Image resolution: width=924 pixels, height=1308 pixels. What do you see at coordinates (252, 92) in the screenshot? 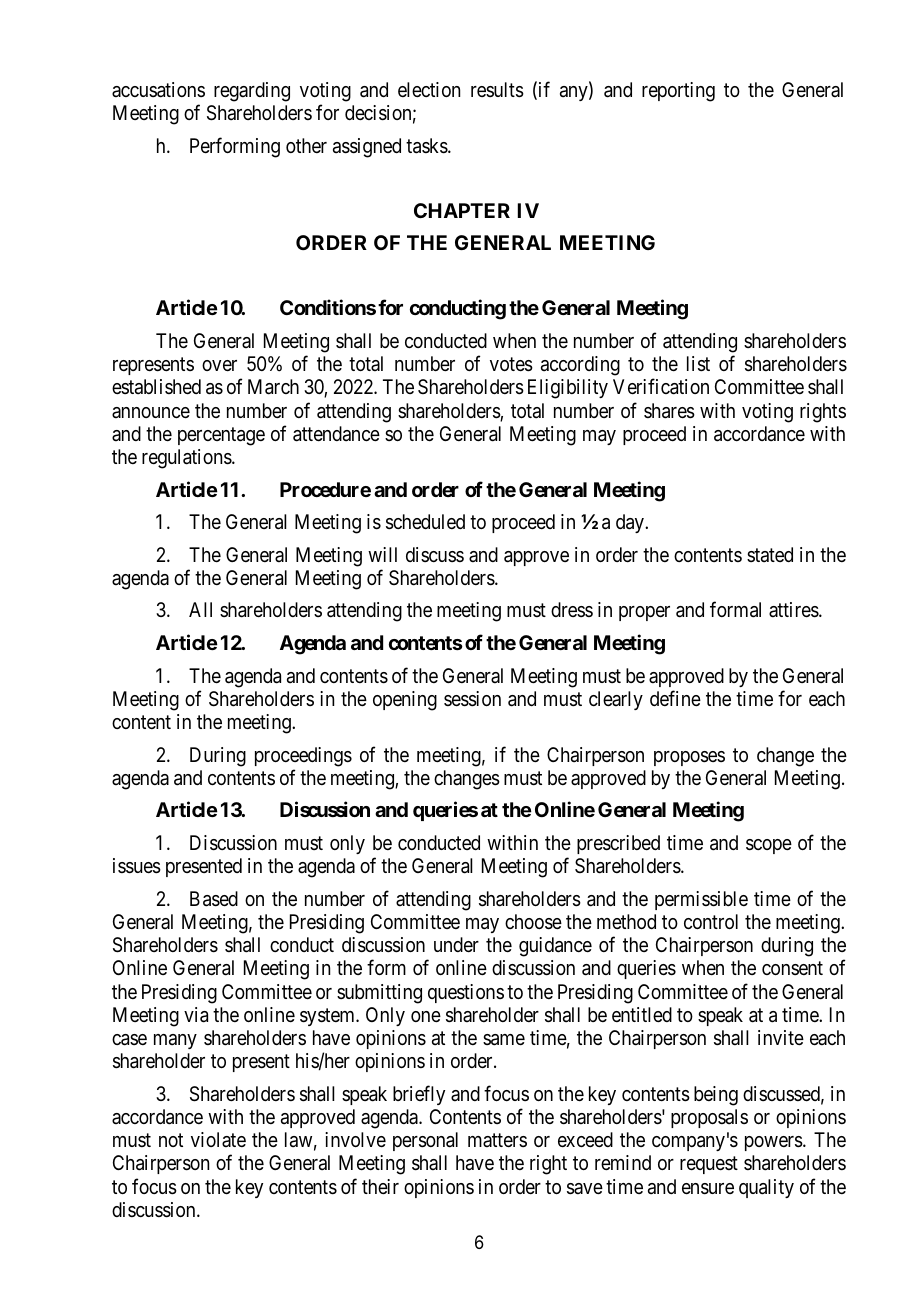
I see `regarding` at bounding box center [252, 92].
